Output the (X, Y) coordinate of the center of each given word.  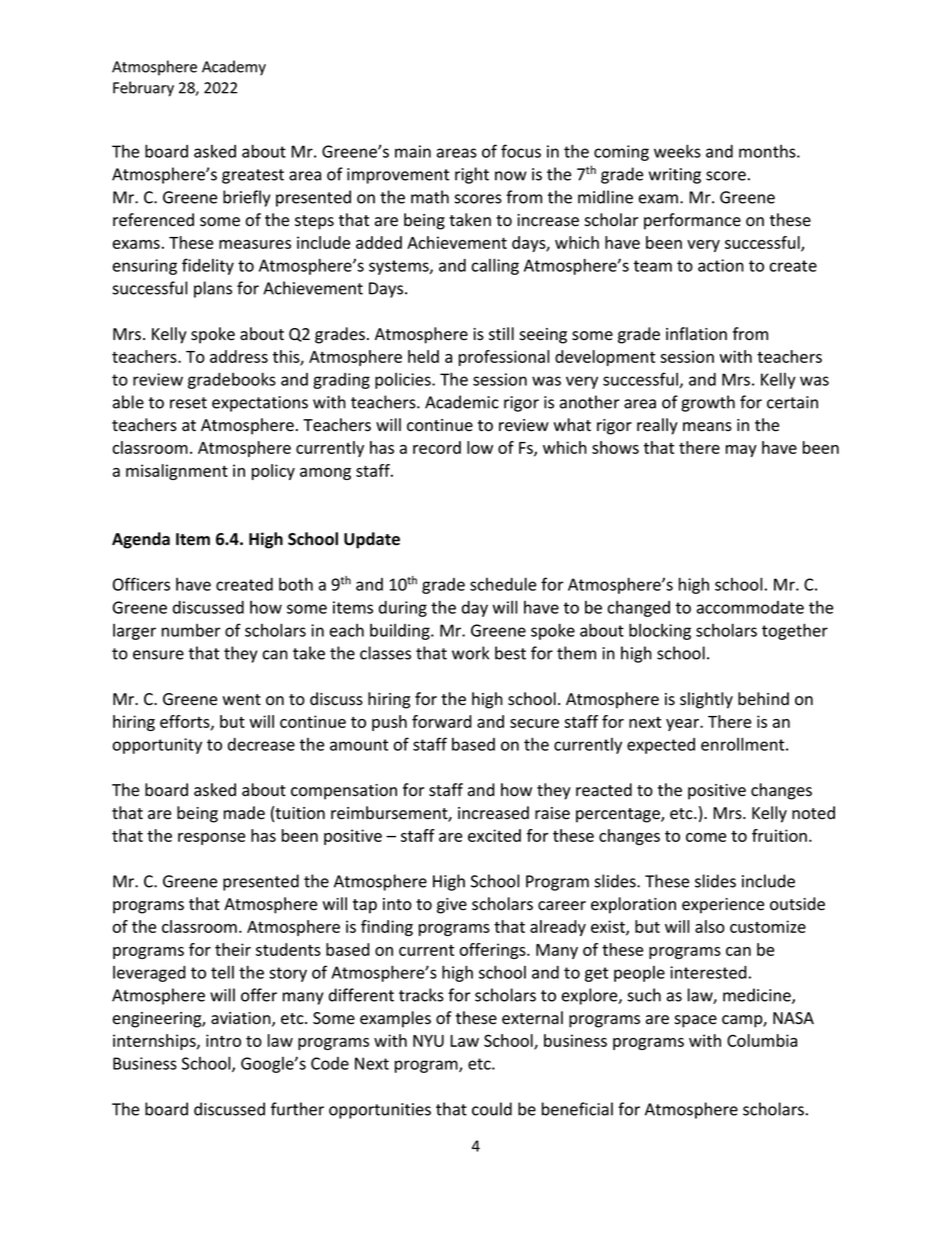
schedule (503, 584)
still (501, 334)
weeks (677, 151)
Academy (234, 68)
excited (494, 835)
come (706, 837)
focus (521, 151)
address (239, 356)
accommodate (750, 607)
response (211, 839)
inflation (696, 334)
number (191, 630)
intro (223, 1040)
